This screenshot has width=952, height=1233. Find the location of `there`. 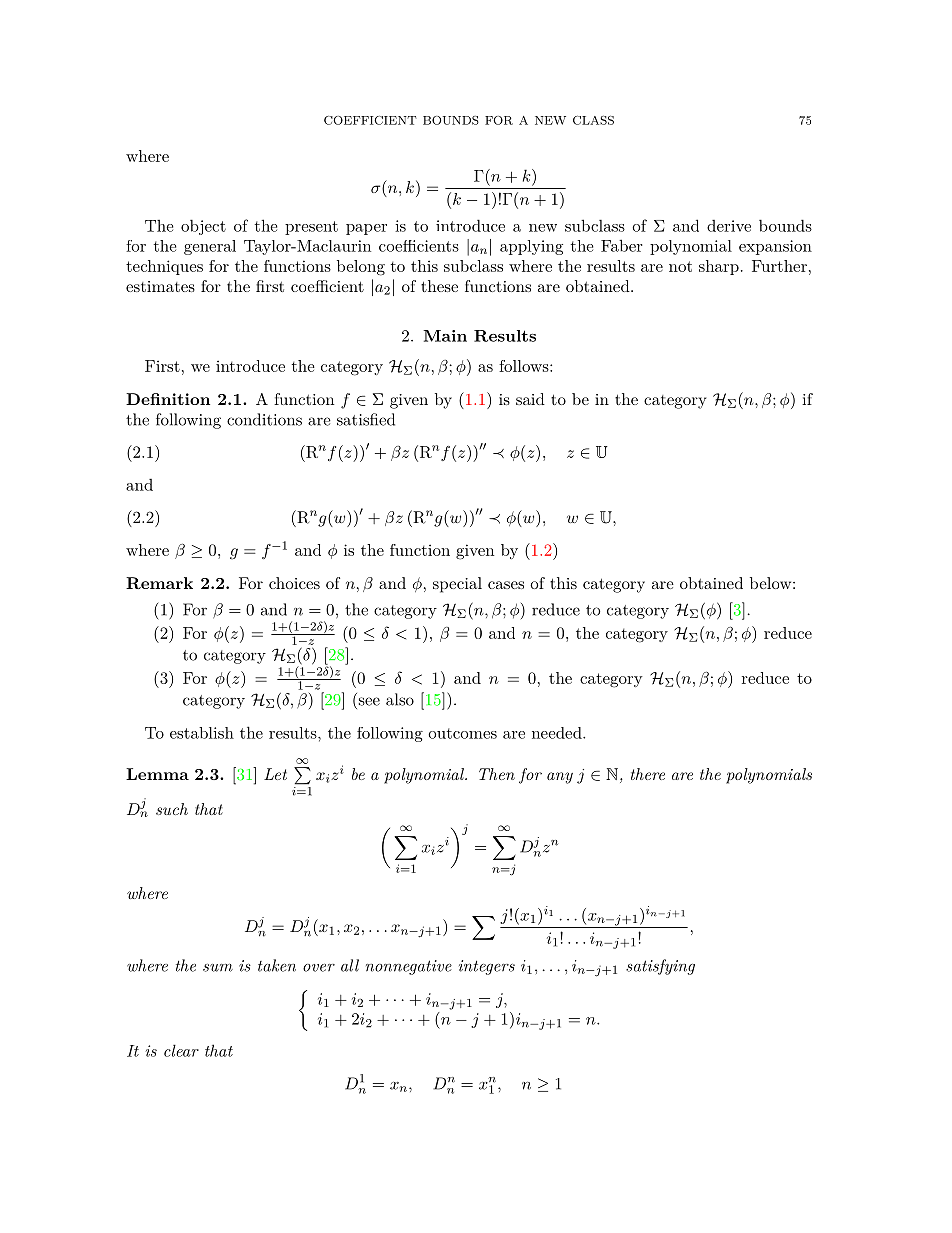

there is located at coordinates (648, 774).
